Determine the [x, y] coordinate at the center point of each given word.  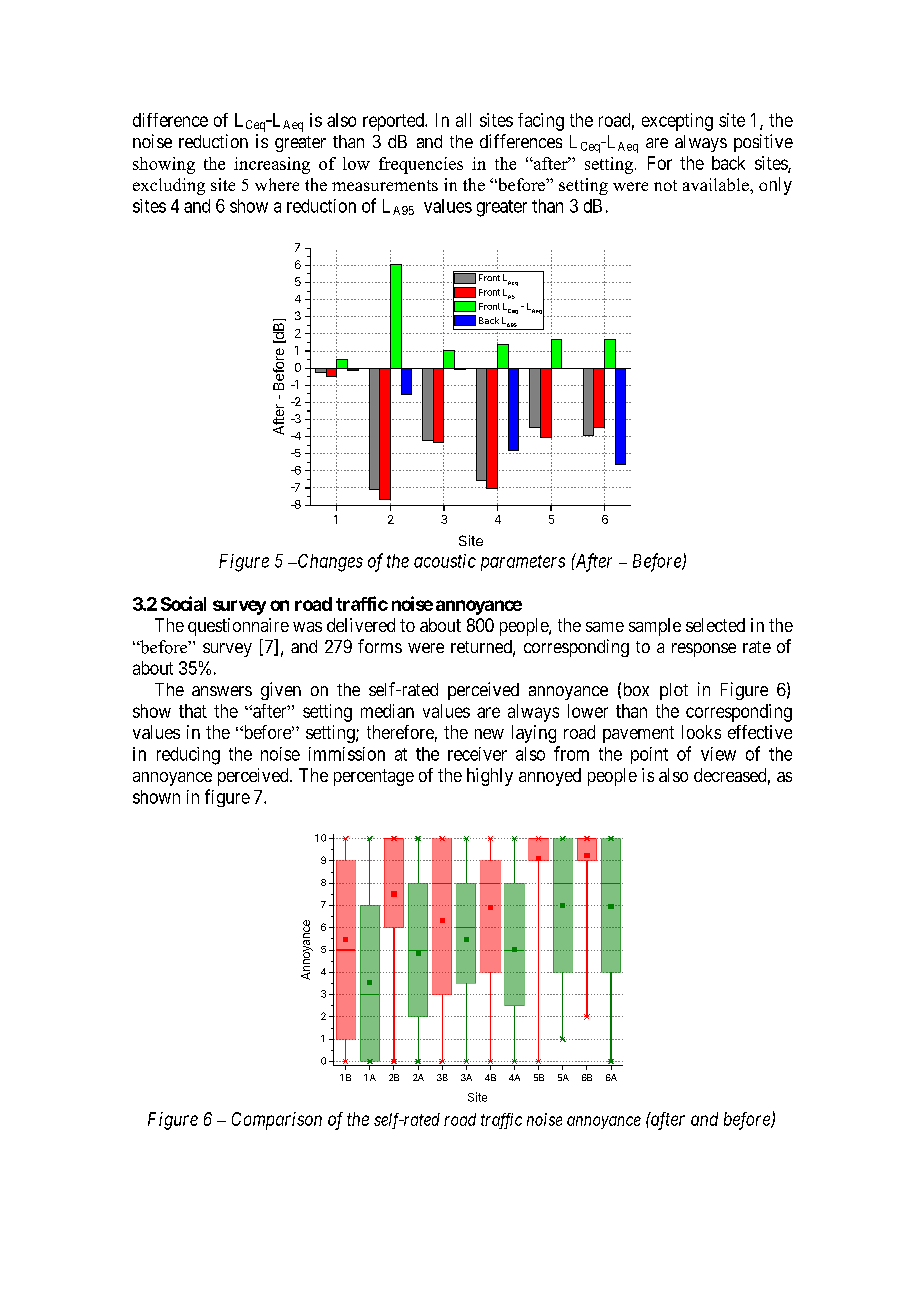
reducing [188, 756]
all [463, 120]
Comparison [277, 1121]
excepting [677, 122]
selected [715, 625]
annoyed [550, 777]
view [718, 754]
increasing [272, 165]
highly [490, 777]
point [649, 755]
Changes [329, 563]
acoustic [445, 561]
